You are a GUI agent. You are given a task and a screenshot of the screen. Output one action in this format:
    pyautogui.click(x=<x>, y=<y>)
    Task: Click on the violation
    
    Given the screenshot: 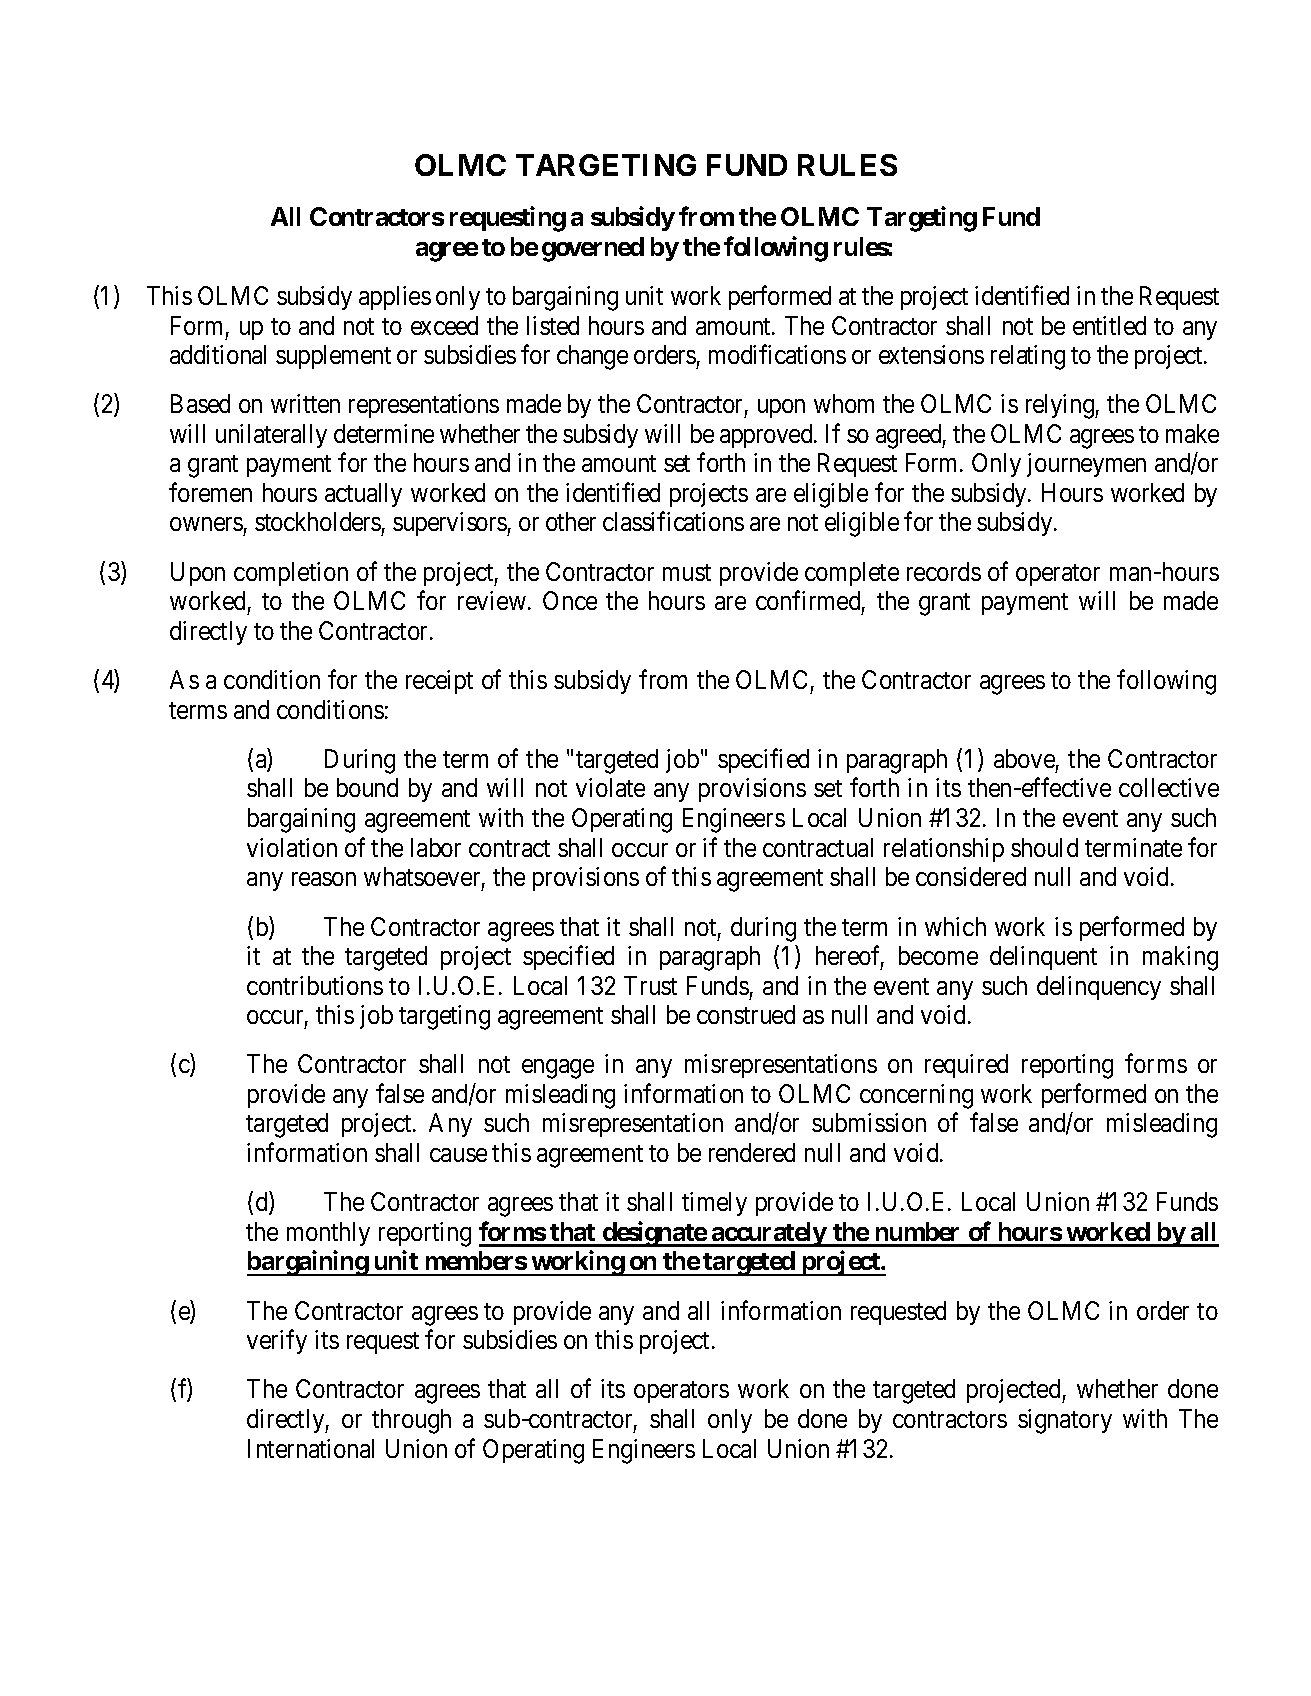 What is the action you would take?
    pyautogui.click(x=292, y=847)
